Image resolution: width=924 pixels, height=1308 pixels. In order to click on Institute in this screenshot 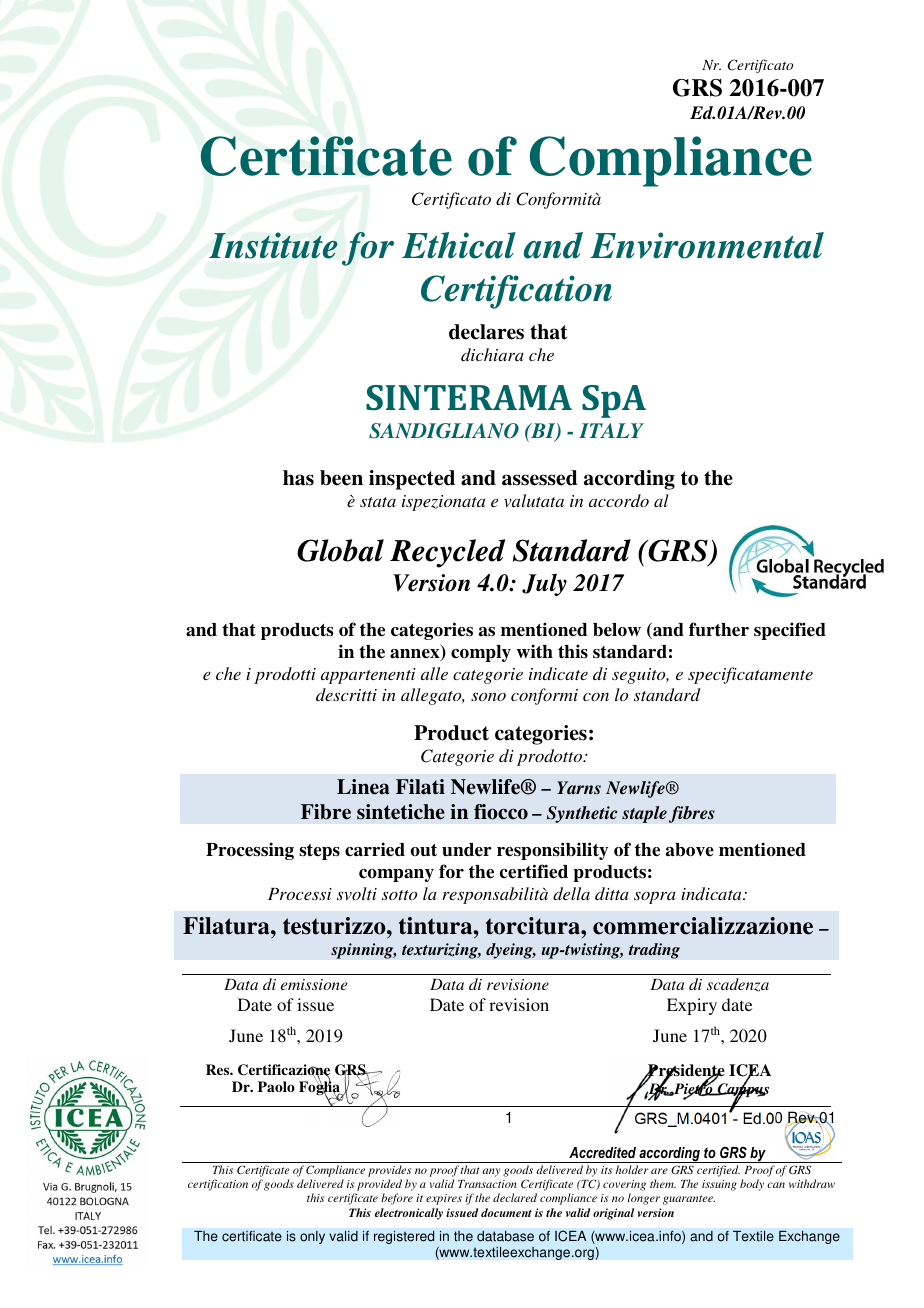, I will do `click(273, 245)`.
